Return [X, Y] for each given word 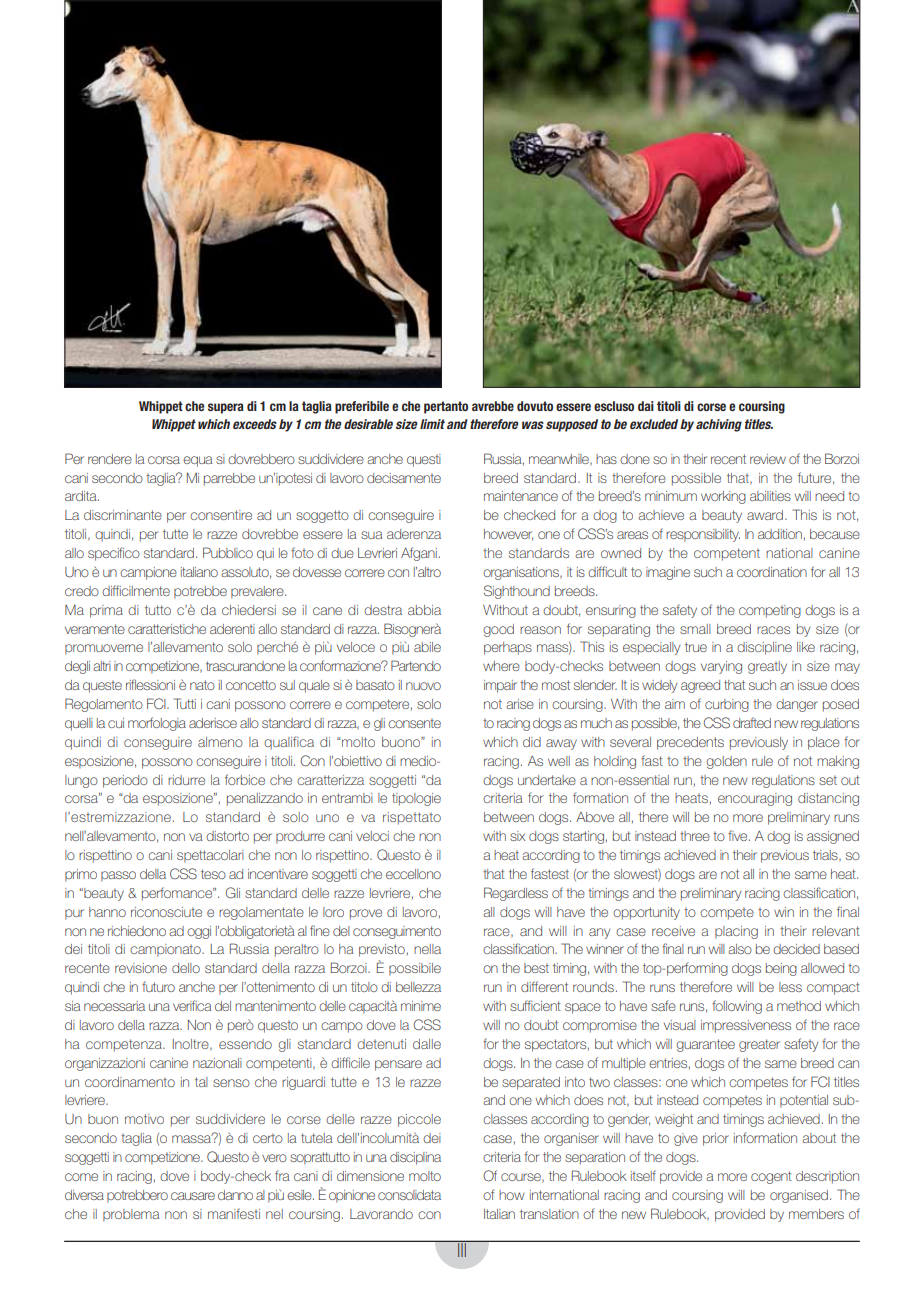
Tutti [185, 703]
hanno [107, 912]
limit [432, 424]
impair [500, 686]
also [740, 949]
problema [131, 1215]
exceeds [255, 424]
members [816, 1214]
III [462, 1249]
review [768, 459]
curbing [727, 705]
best [536, 968]
